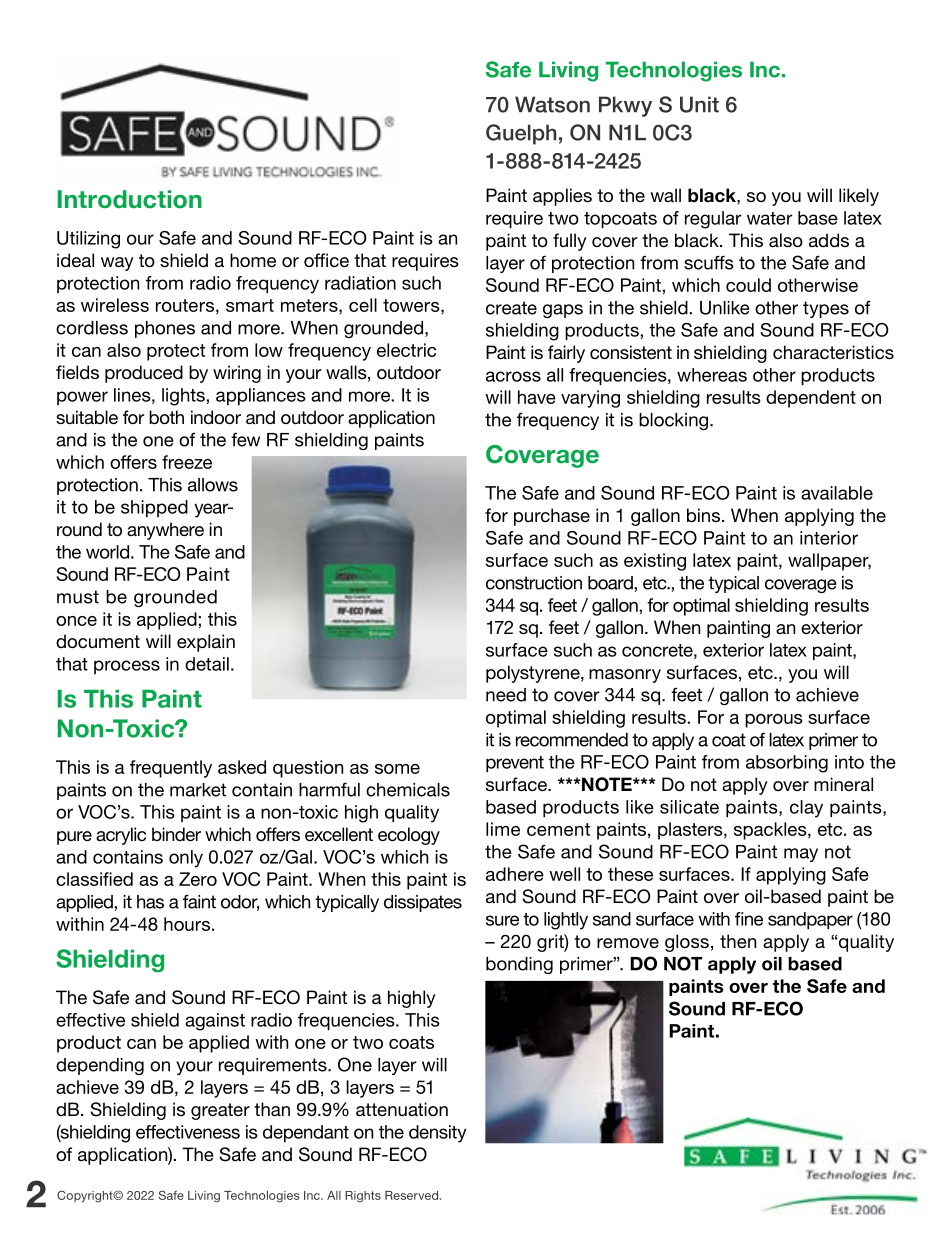 The width and height of the page is (952, 1233). What do you see at coordinates (521, 134) in the page?
I see `Guelph` at bounding box center [521, 134].
